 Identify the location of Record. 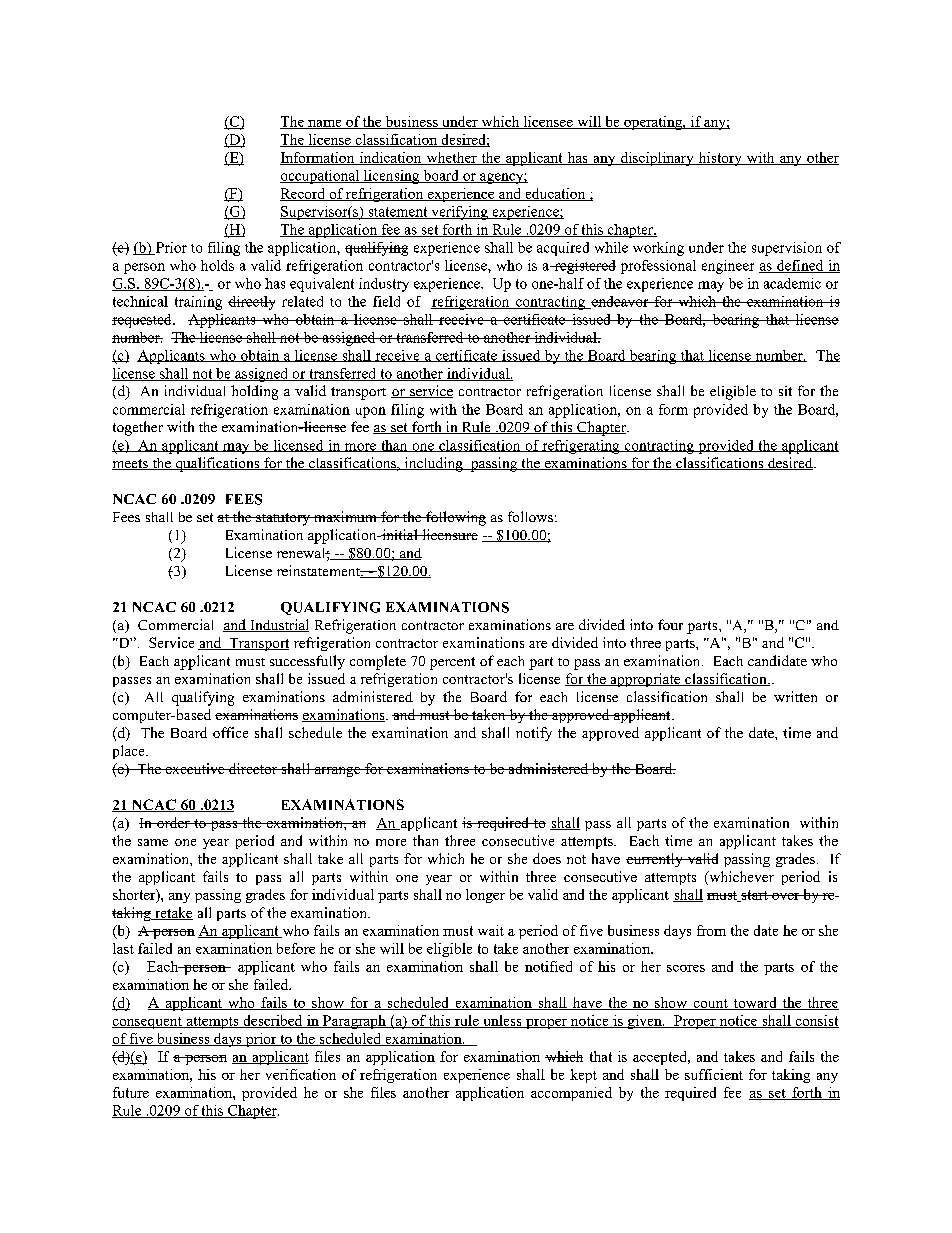
(303, 194).
